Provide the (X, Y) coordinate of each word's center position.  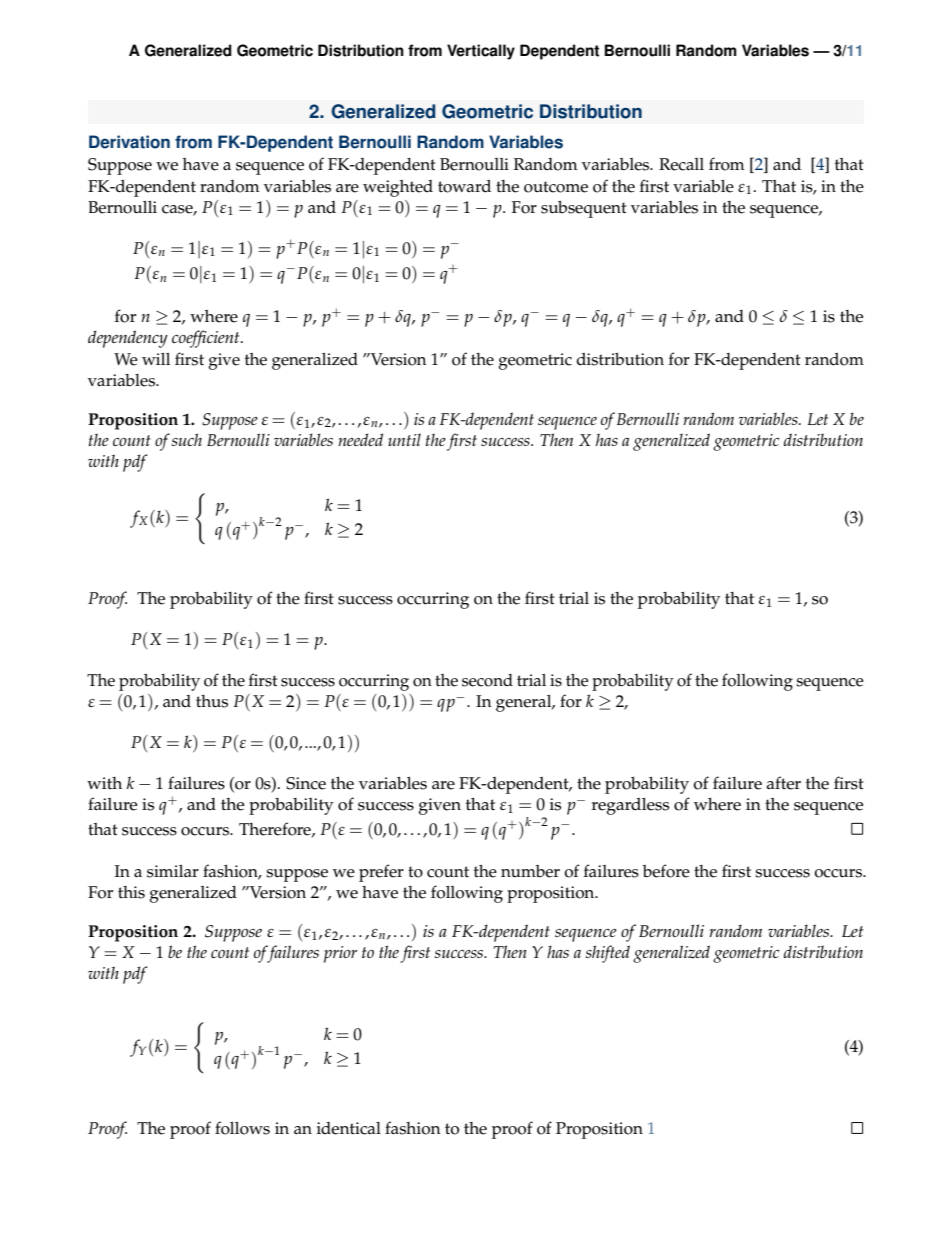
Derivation (129, 142)
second (487, 680)
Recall (681, 164)
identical (349, 1128)
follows (242, 1128)
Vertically (481, 52)
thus (212, 701)
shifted (608, 954)
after (784, 783)
